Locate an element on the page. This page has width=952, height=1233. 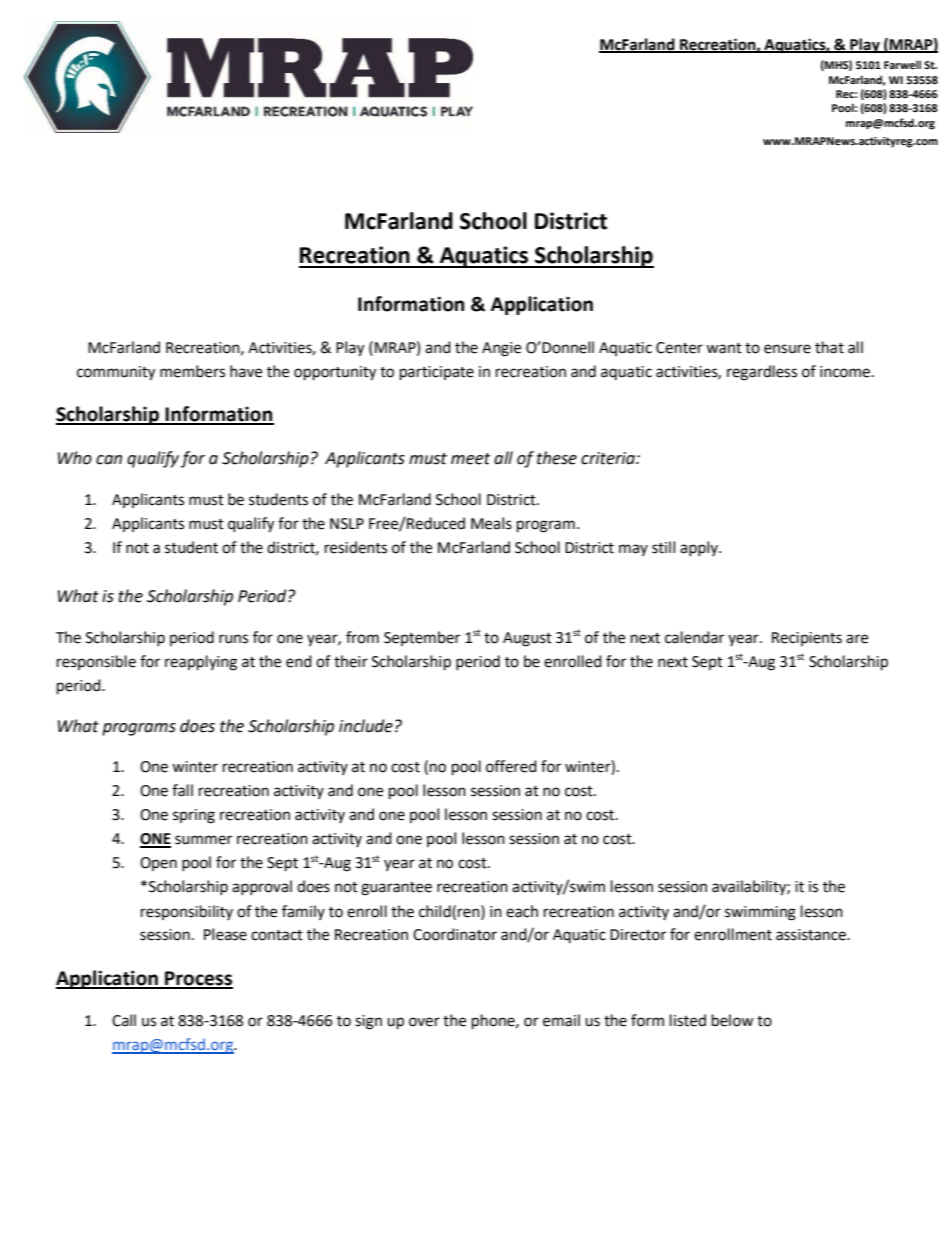
over is located at coordinates (424, 1022).
